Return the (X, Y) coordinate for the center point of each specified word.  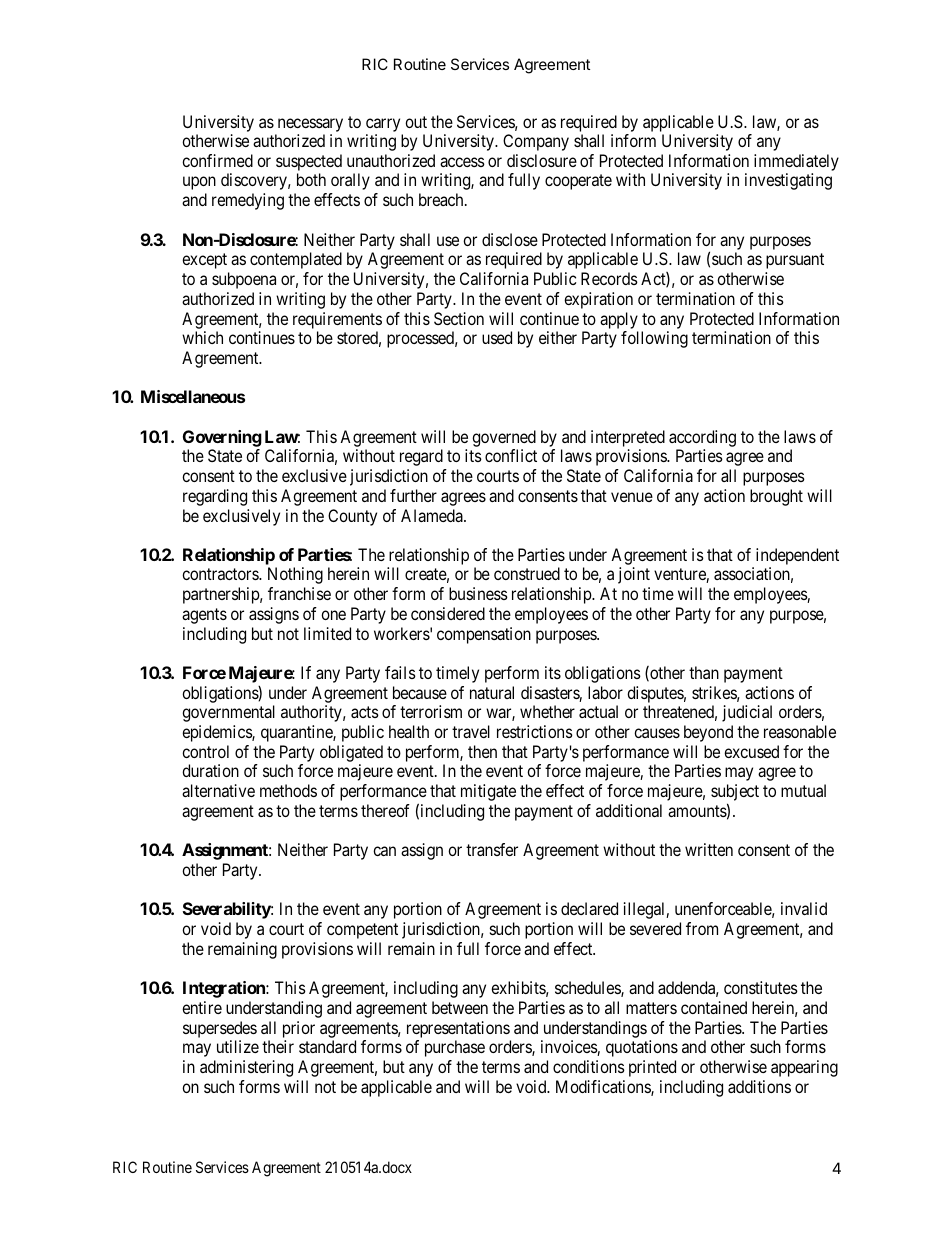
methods (288, 790)
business (478, 593)
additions (759, 1086)
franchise (299, 593)
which (202, 337)
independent (796, 558)
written (709, 849)
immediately (796, 164)
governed (504, 438)
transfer (492, 849)
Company (536, 142)
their (278, 1046)
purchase (455, 1048)
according (702, 438)
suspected (309, 164)
